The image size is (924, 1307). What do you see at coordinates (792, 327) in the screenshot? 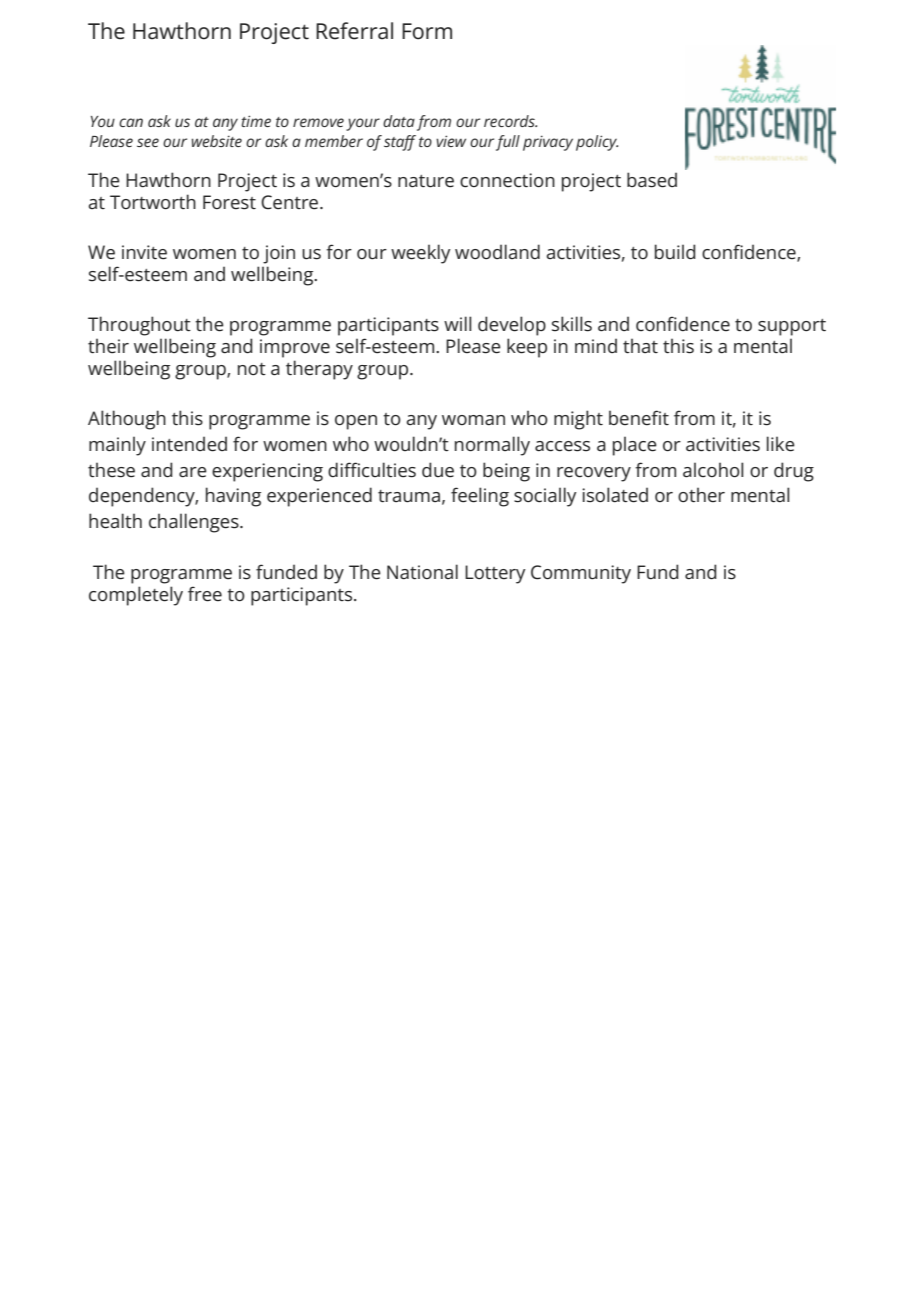
I see `support` at bounding box center [792, 327].
